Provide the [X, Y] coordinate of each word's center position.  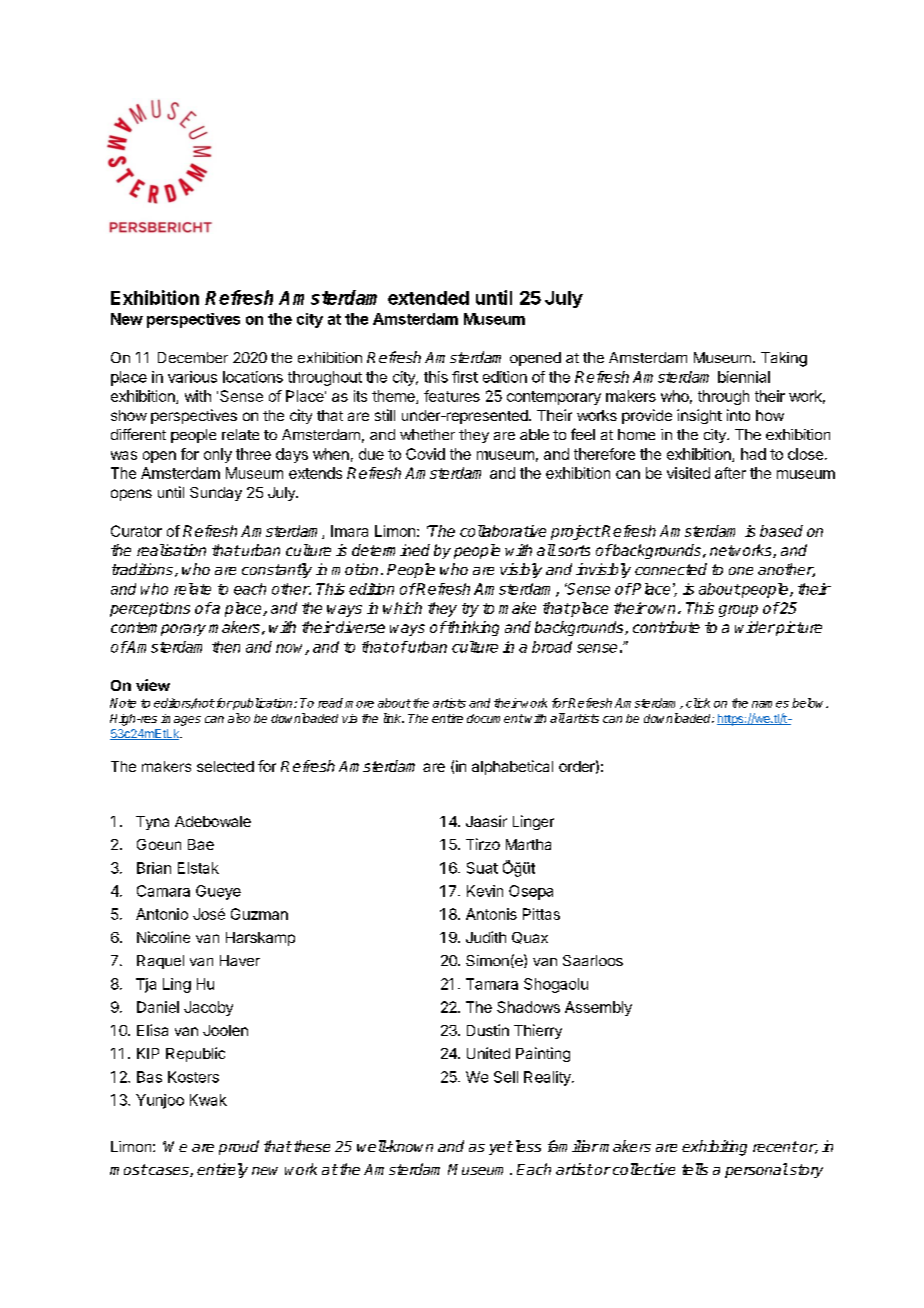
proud [239, 1147]
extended [428, 298]
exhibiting [714, 1148]
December [193, 357]
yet [501, 1148]
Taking [784, 359]
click [698, 703]
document [495, 718]
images [181, 720]
